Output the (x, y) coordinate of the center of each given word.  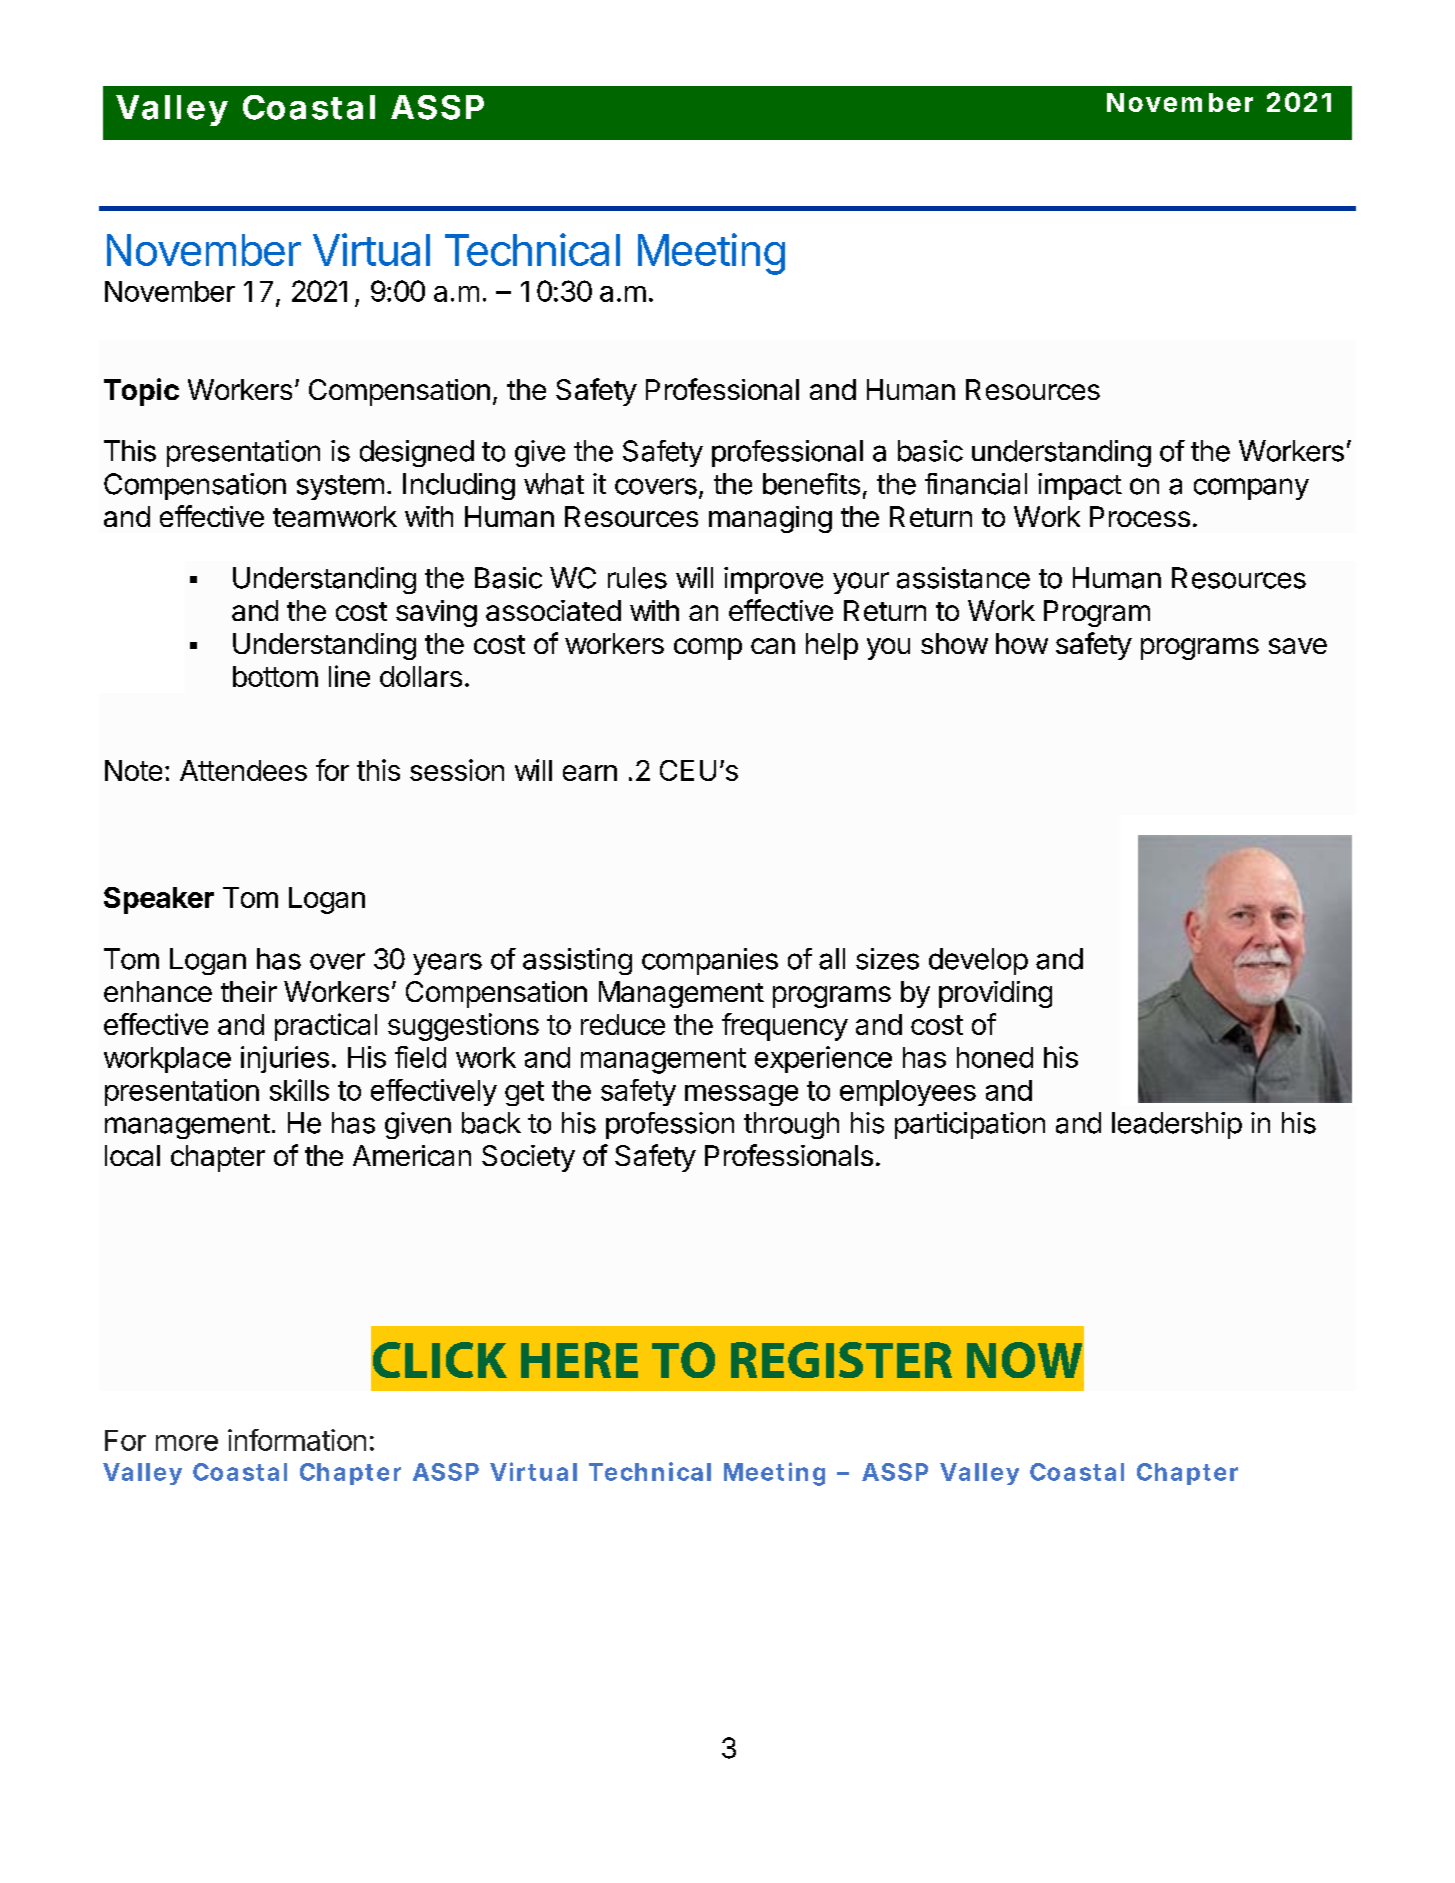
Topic (141, 392)
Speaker (159, 900)
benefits (811, 484)
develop (978, 961)
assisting (577, 961)
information (297, 1440)
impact (1080, 486)
